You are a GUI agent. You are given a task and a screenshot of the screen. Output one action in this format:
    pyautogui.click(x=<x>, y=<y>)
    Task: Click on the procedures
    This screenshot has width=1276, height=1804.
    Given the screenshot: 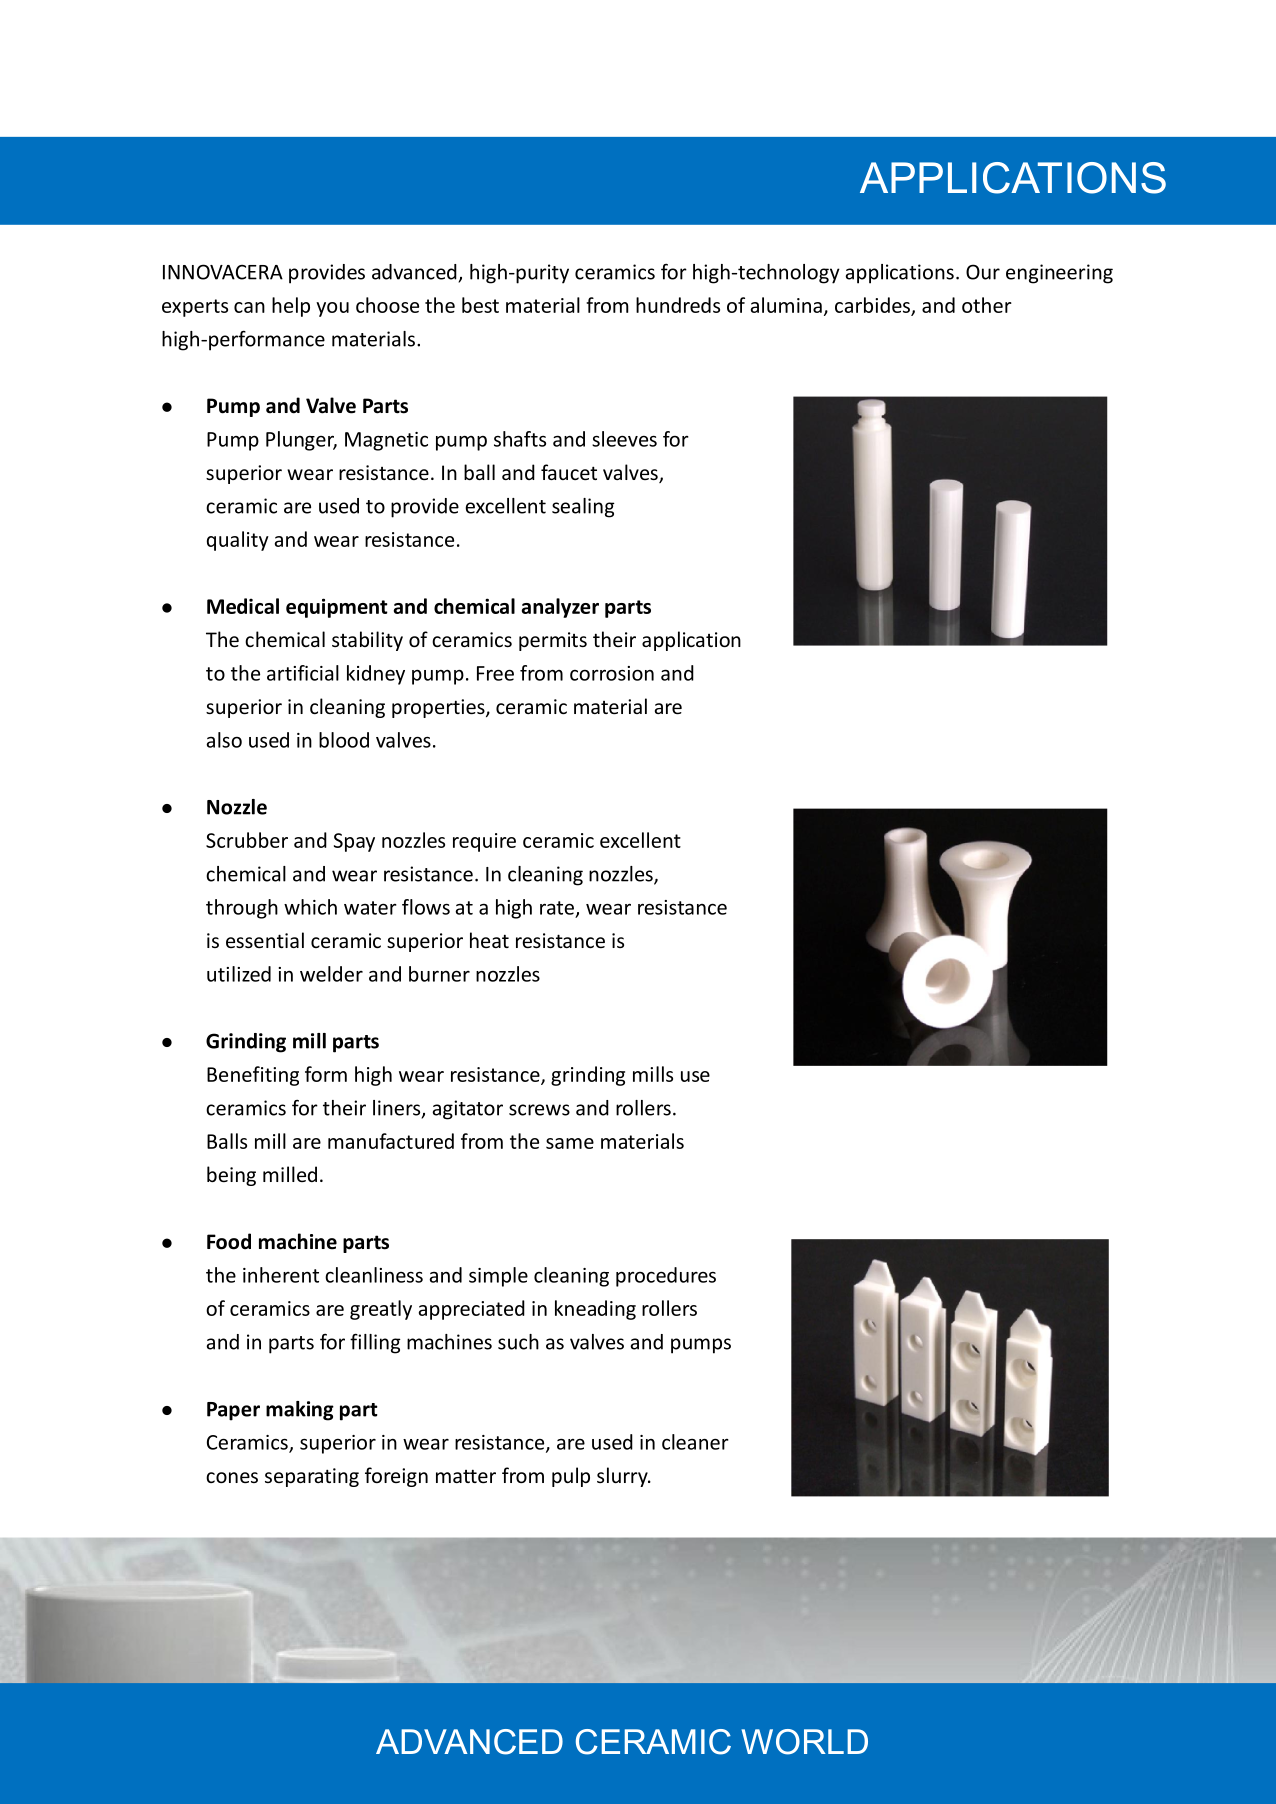 What is the action you would take?
    pyautogui.click(x=666, y=1277)
